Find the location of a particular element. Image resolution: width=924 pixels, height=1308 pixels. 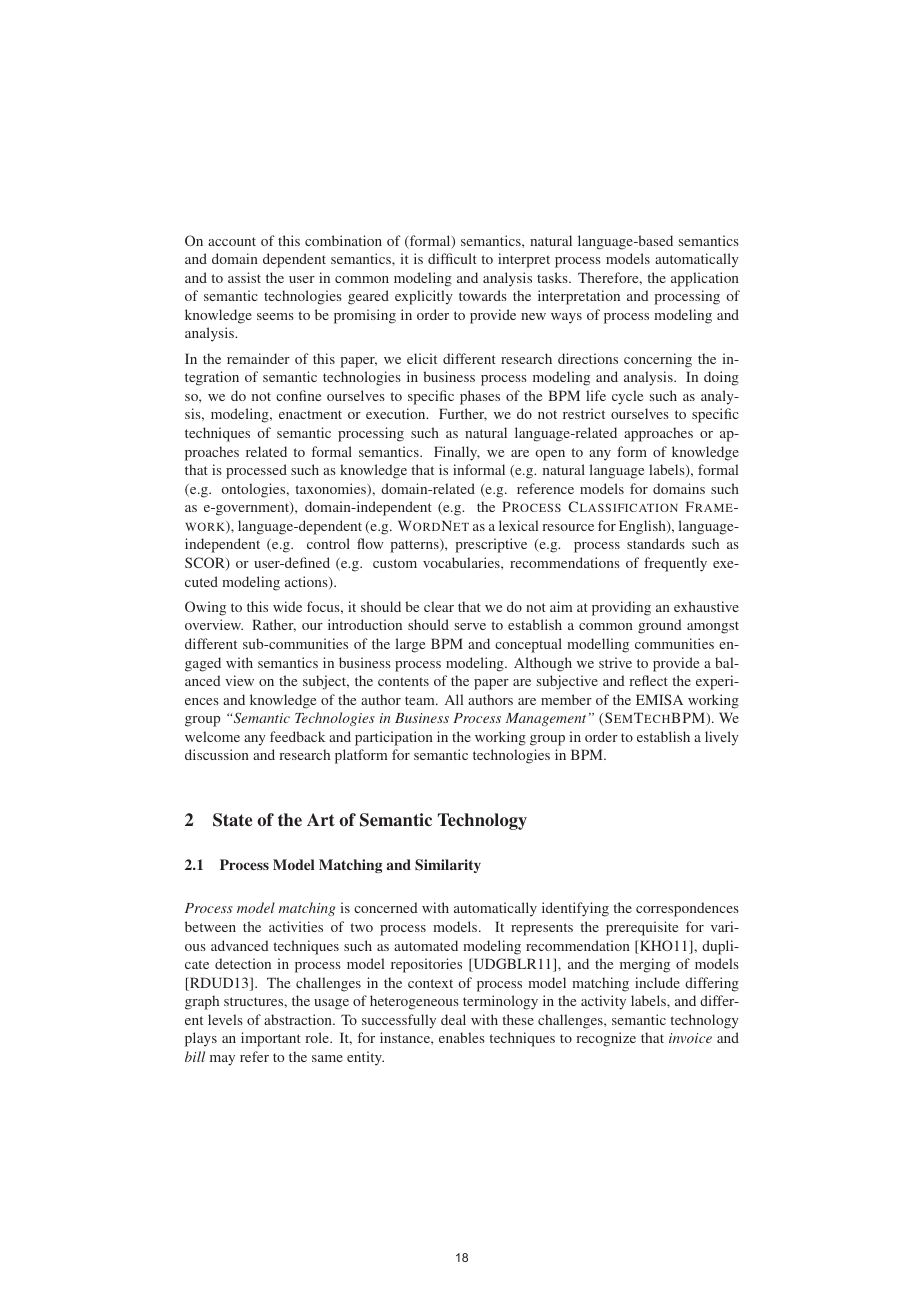

lively is located at coordinates (722, 738).
